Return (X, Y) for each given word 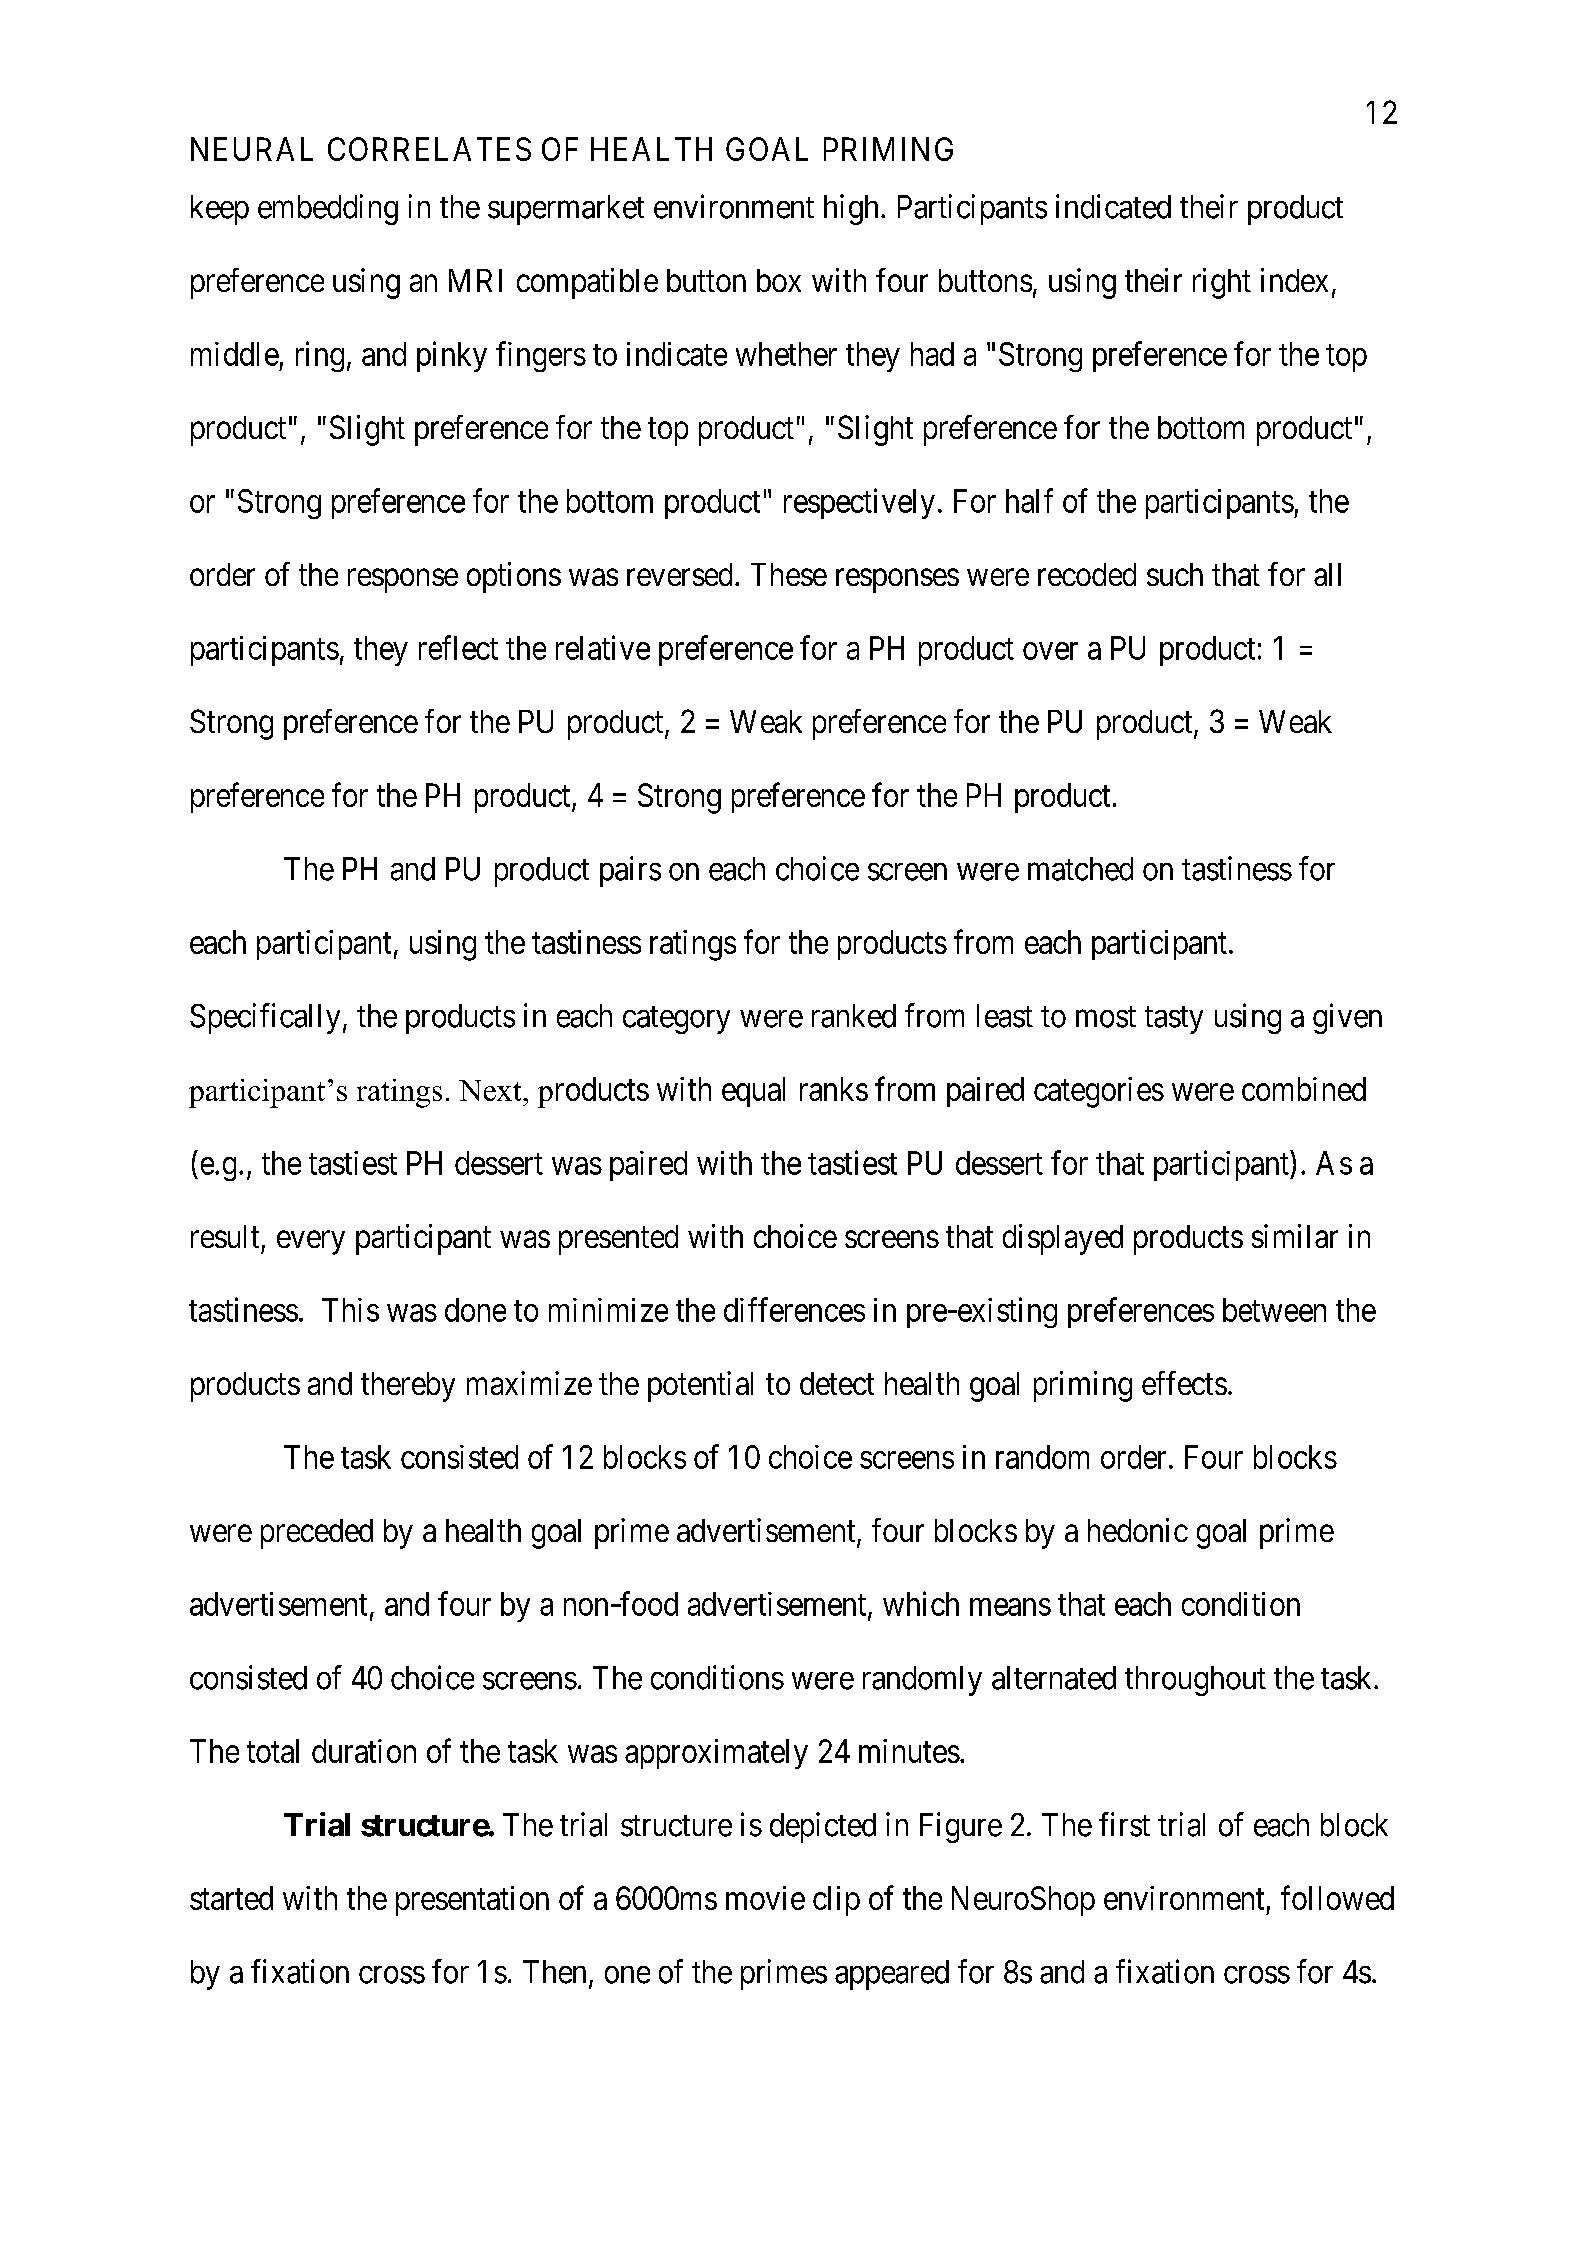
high (851, 209)
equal (753, 1092)
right (1222, 283)
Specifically (265, 1018)
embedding (328, 209)
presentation (472, 1901)
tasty (1174, 1020)
